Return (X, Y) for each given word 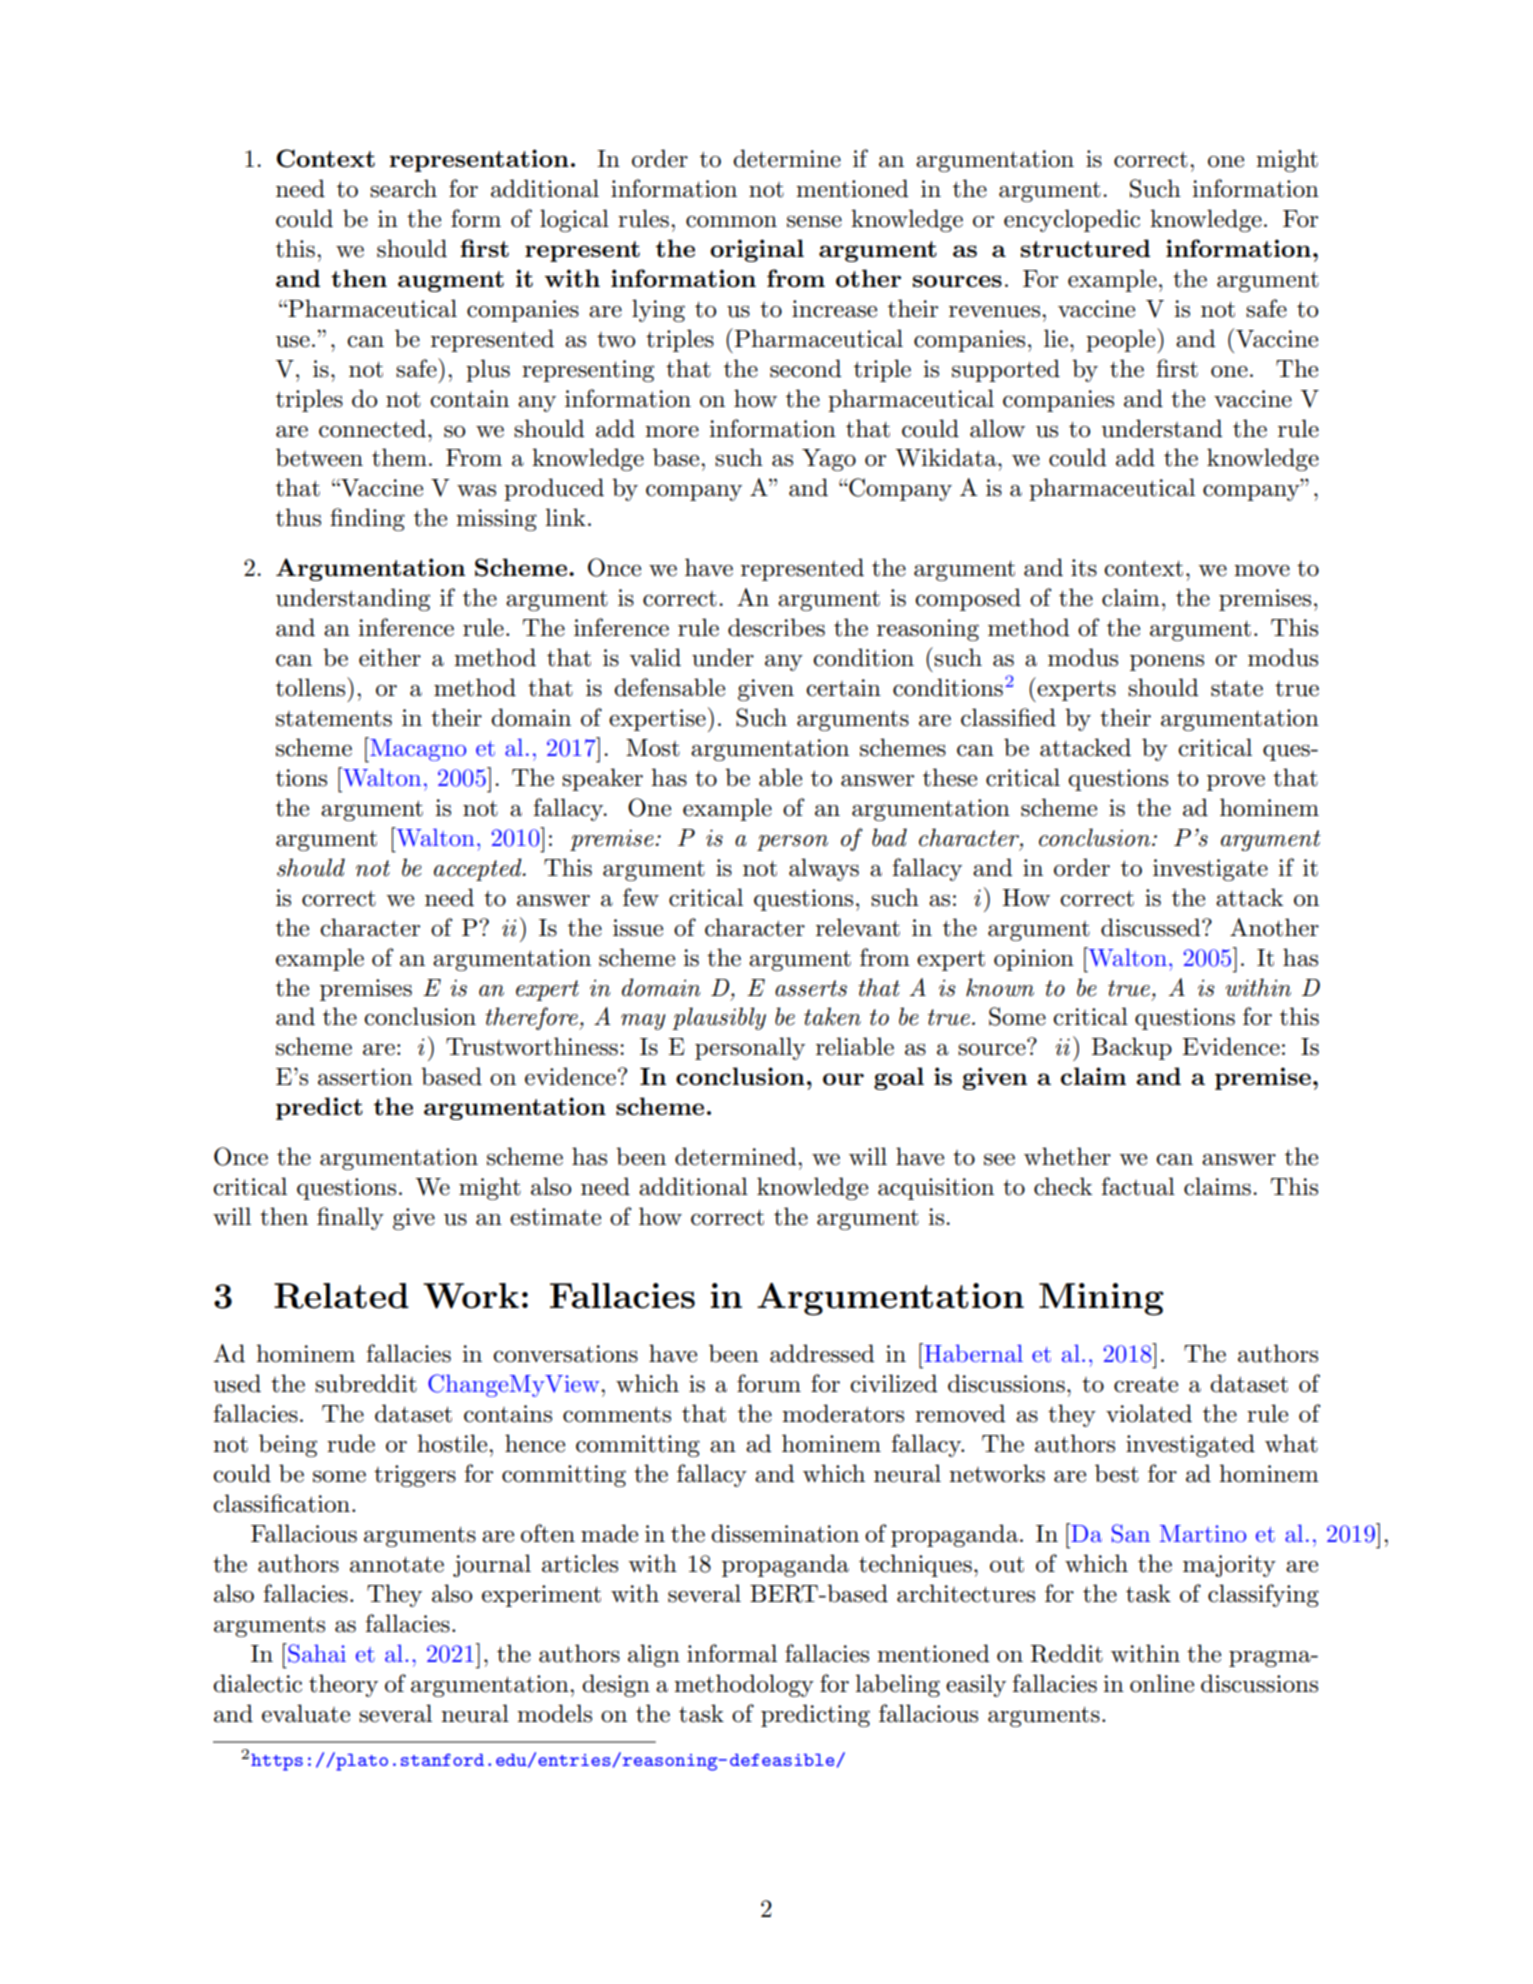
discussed (1152, 927)
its (1084, 568)
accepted (479, 869)
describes (776, 627)
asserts (811, 988)
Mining (1101, 1299)
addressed (822, 1353)
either (390, 657)
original (757, 250)
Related (341, 1296)
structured (1085, 248)
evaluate (306, 1713)
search (403, 188)
